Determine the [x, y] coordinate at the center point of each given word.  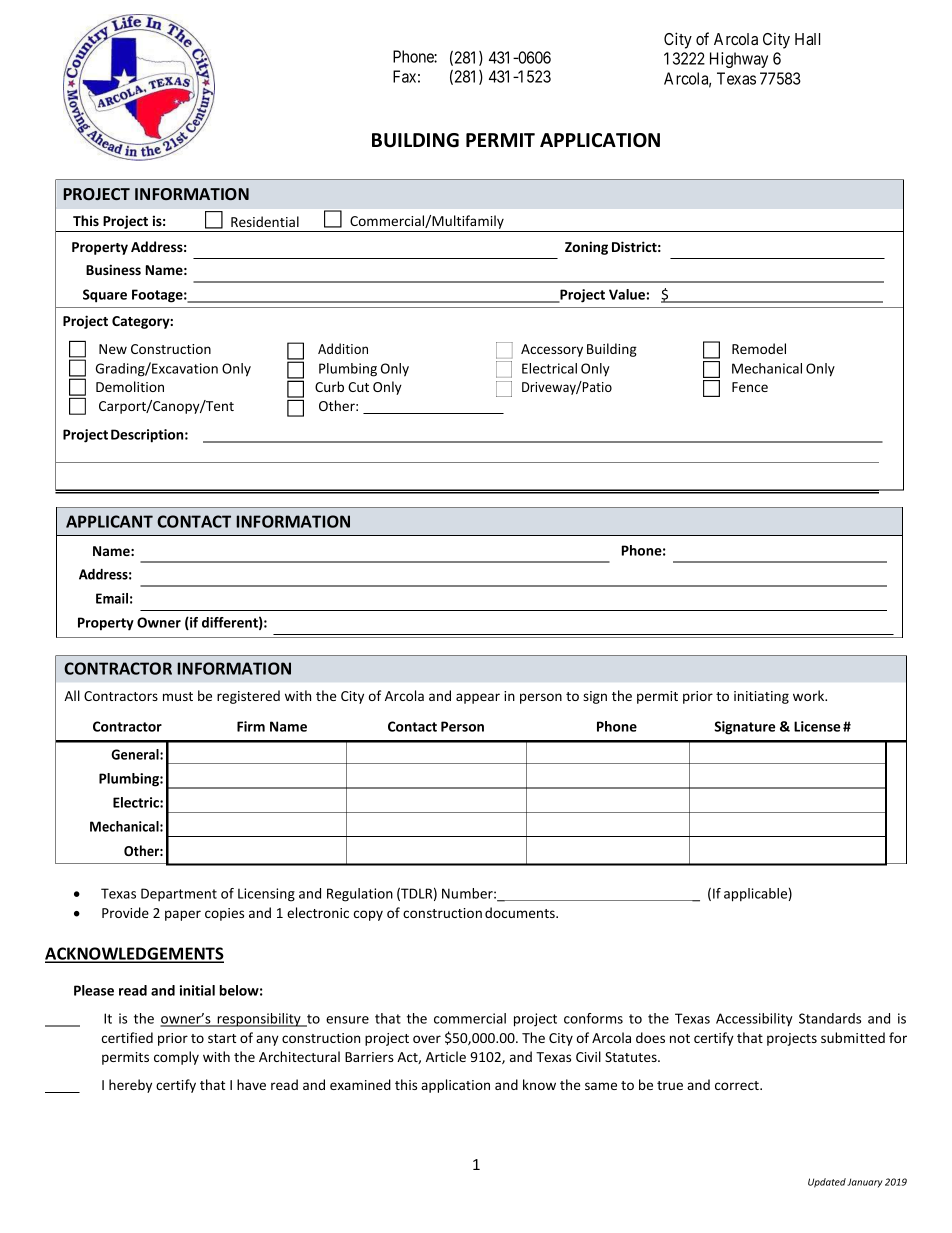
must [178, 696]
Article [446, 1056]
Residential [265, 221]
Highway [739, 60]
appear [478, 698]
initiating [761, 697]
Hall [807, 39]
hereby [130, 1086]
